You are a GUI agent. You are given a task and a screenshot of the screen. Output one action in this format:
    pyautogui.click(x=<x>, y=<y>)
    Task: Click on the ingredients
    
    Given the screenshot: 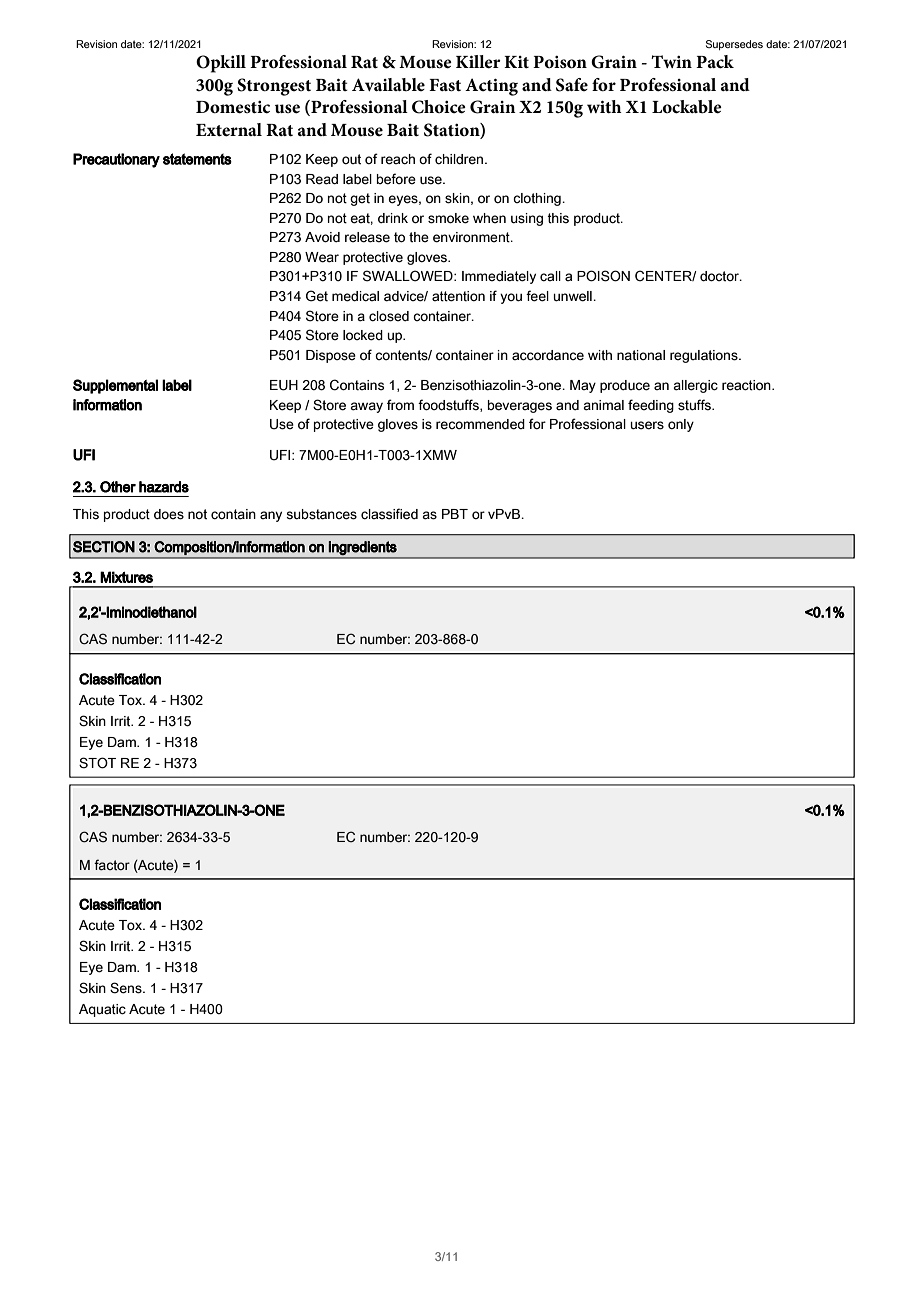 What is the action you would take?
    pyautogui.click(x=363, y=548)
